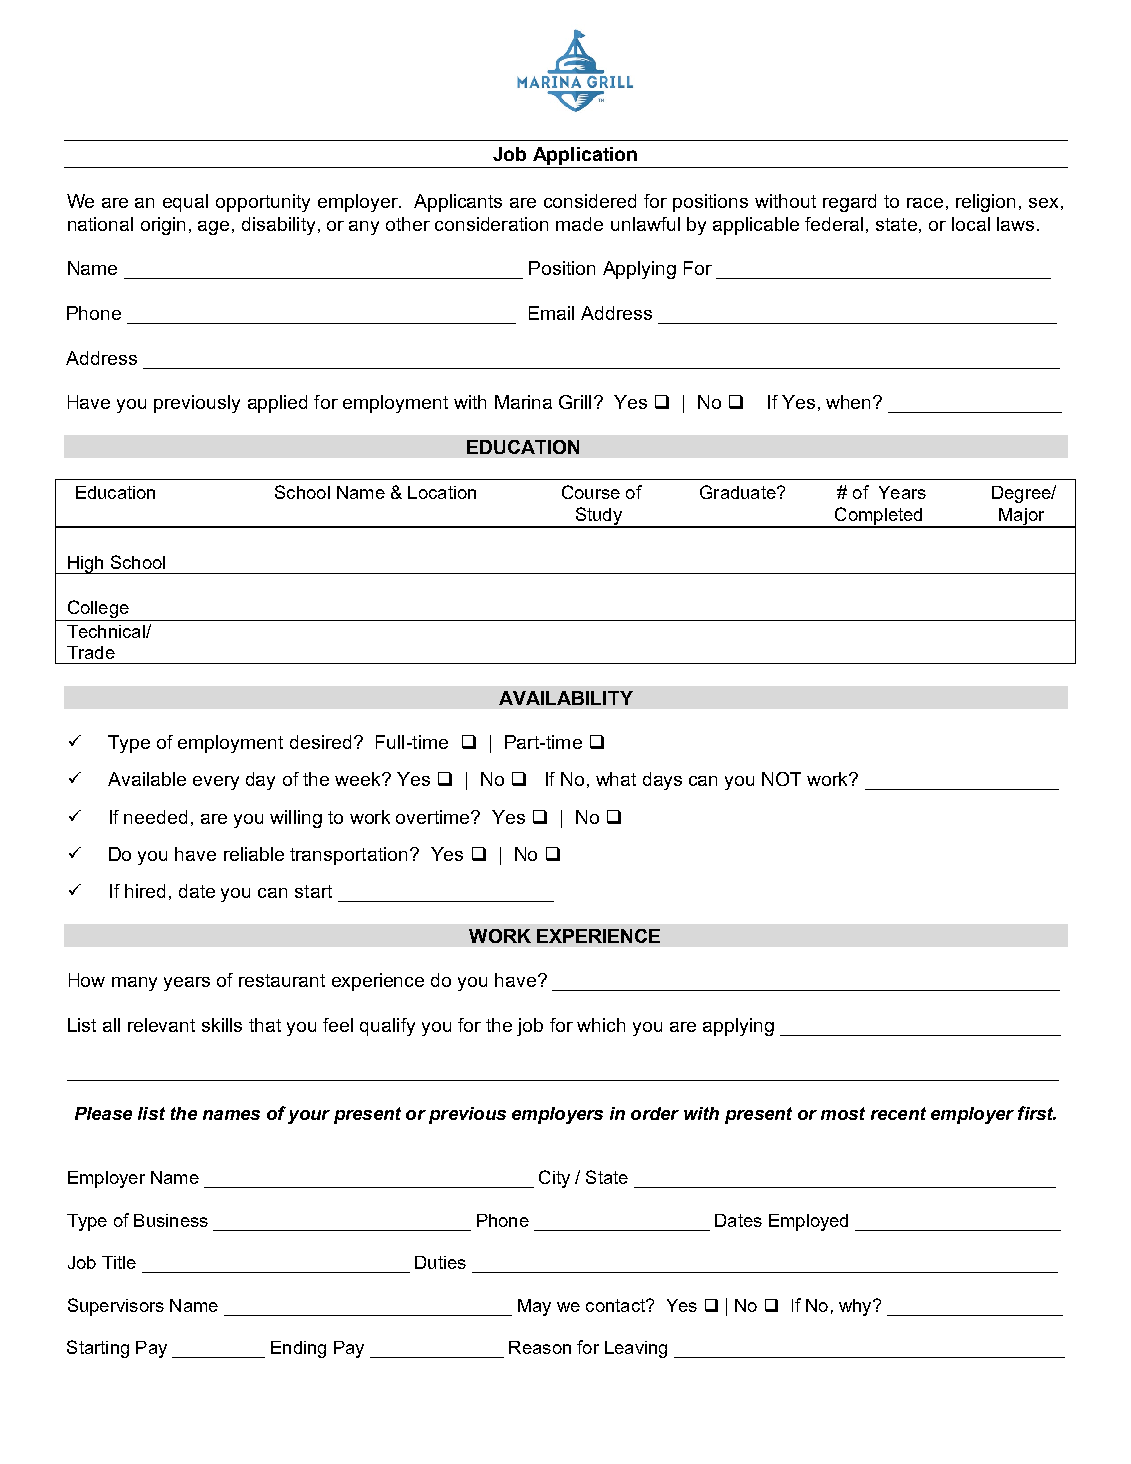  What do you see at coordinates (216, 783) in the screenshot?
I see `every` at bounding box center [216, 783].
